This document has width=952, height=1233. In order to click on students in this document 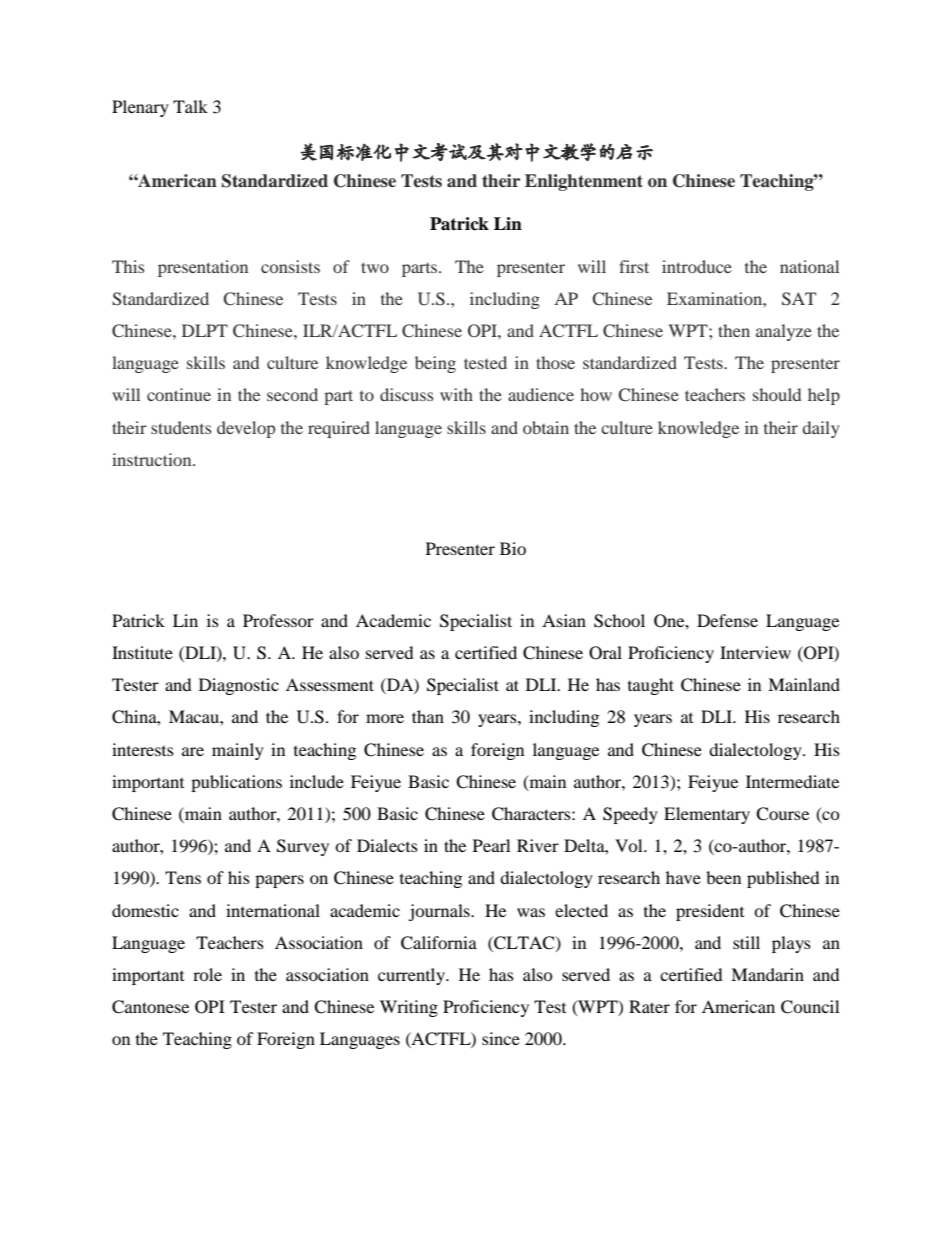, I will do `click(181, 427)`.
